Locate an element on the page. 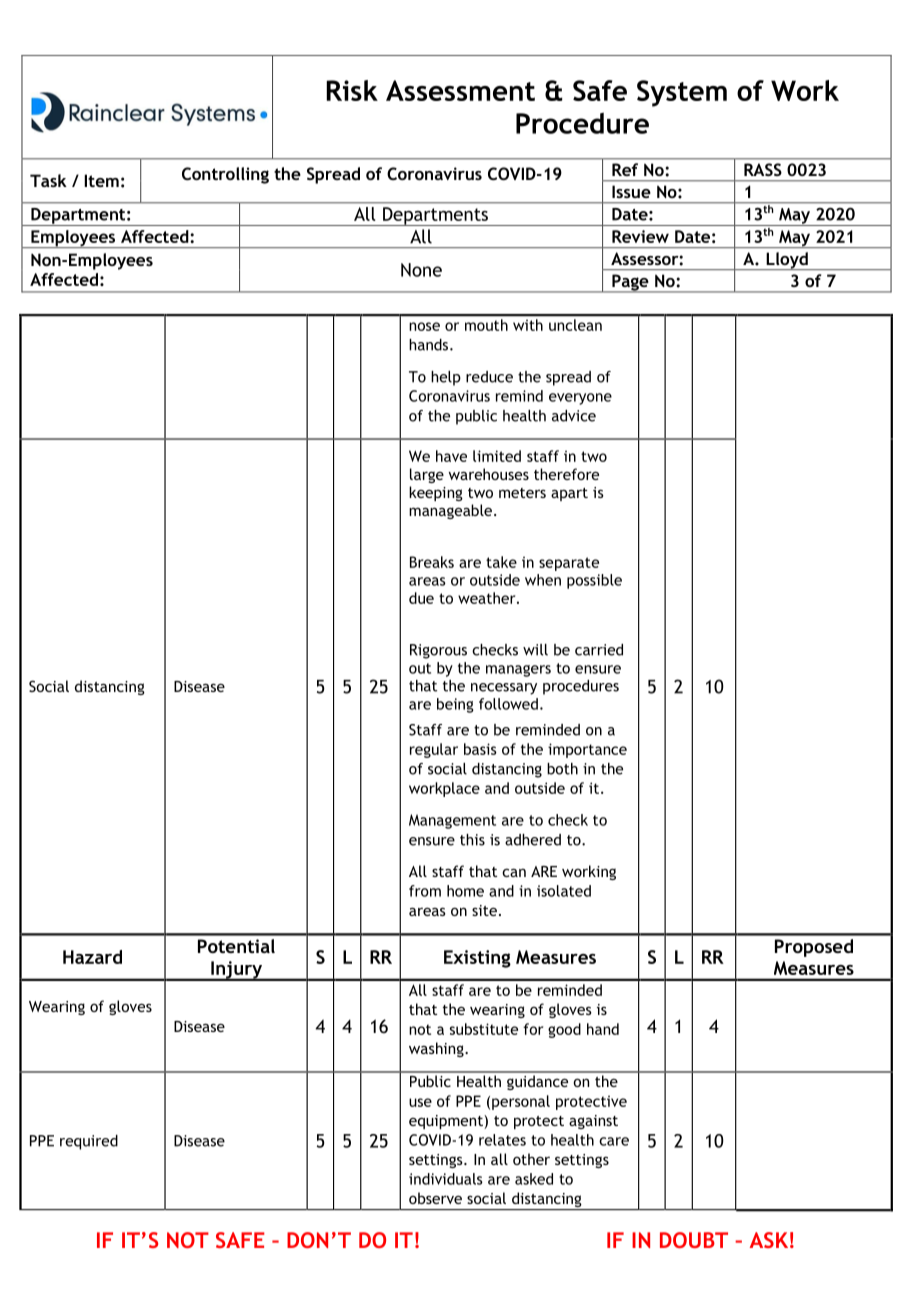  Assessment is located at coordinates (460, 90).
